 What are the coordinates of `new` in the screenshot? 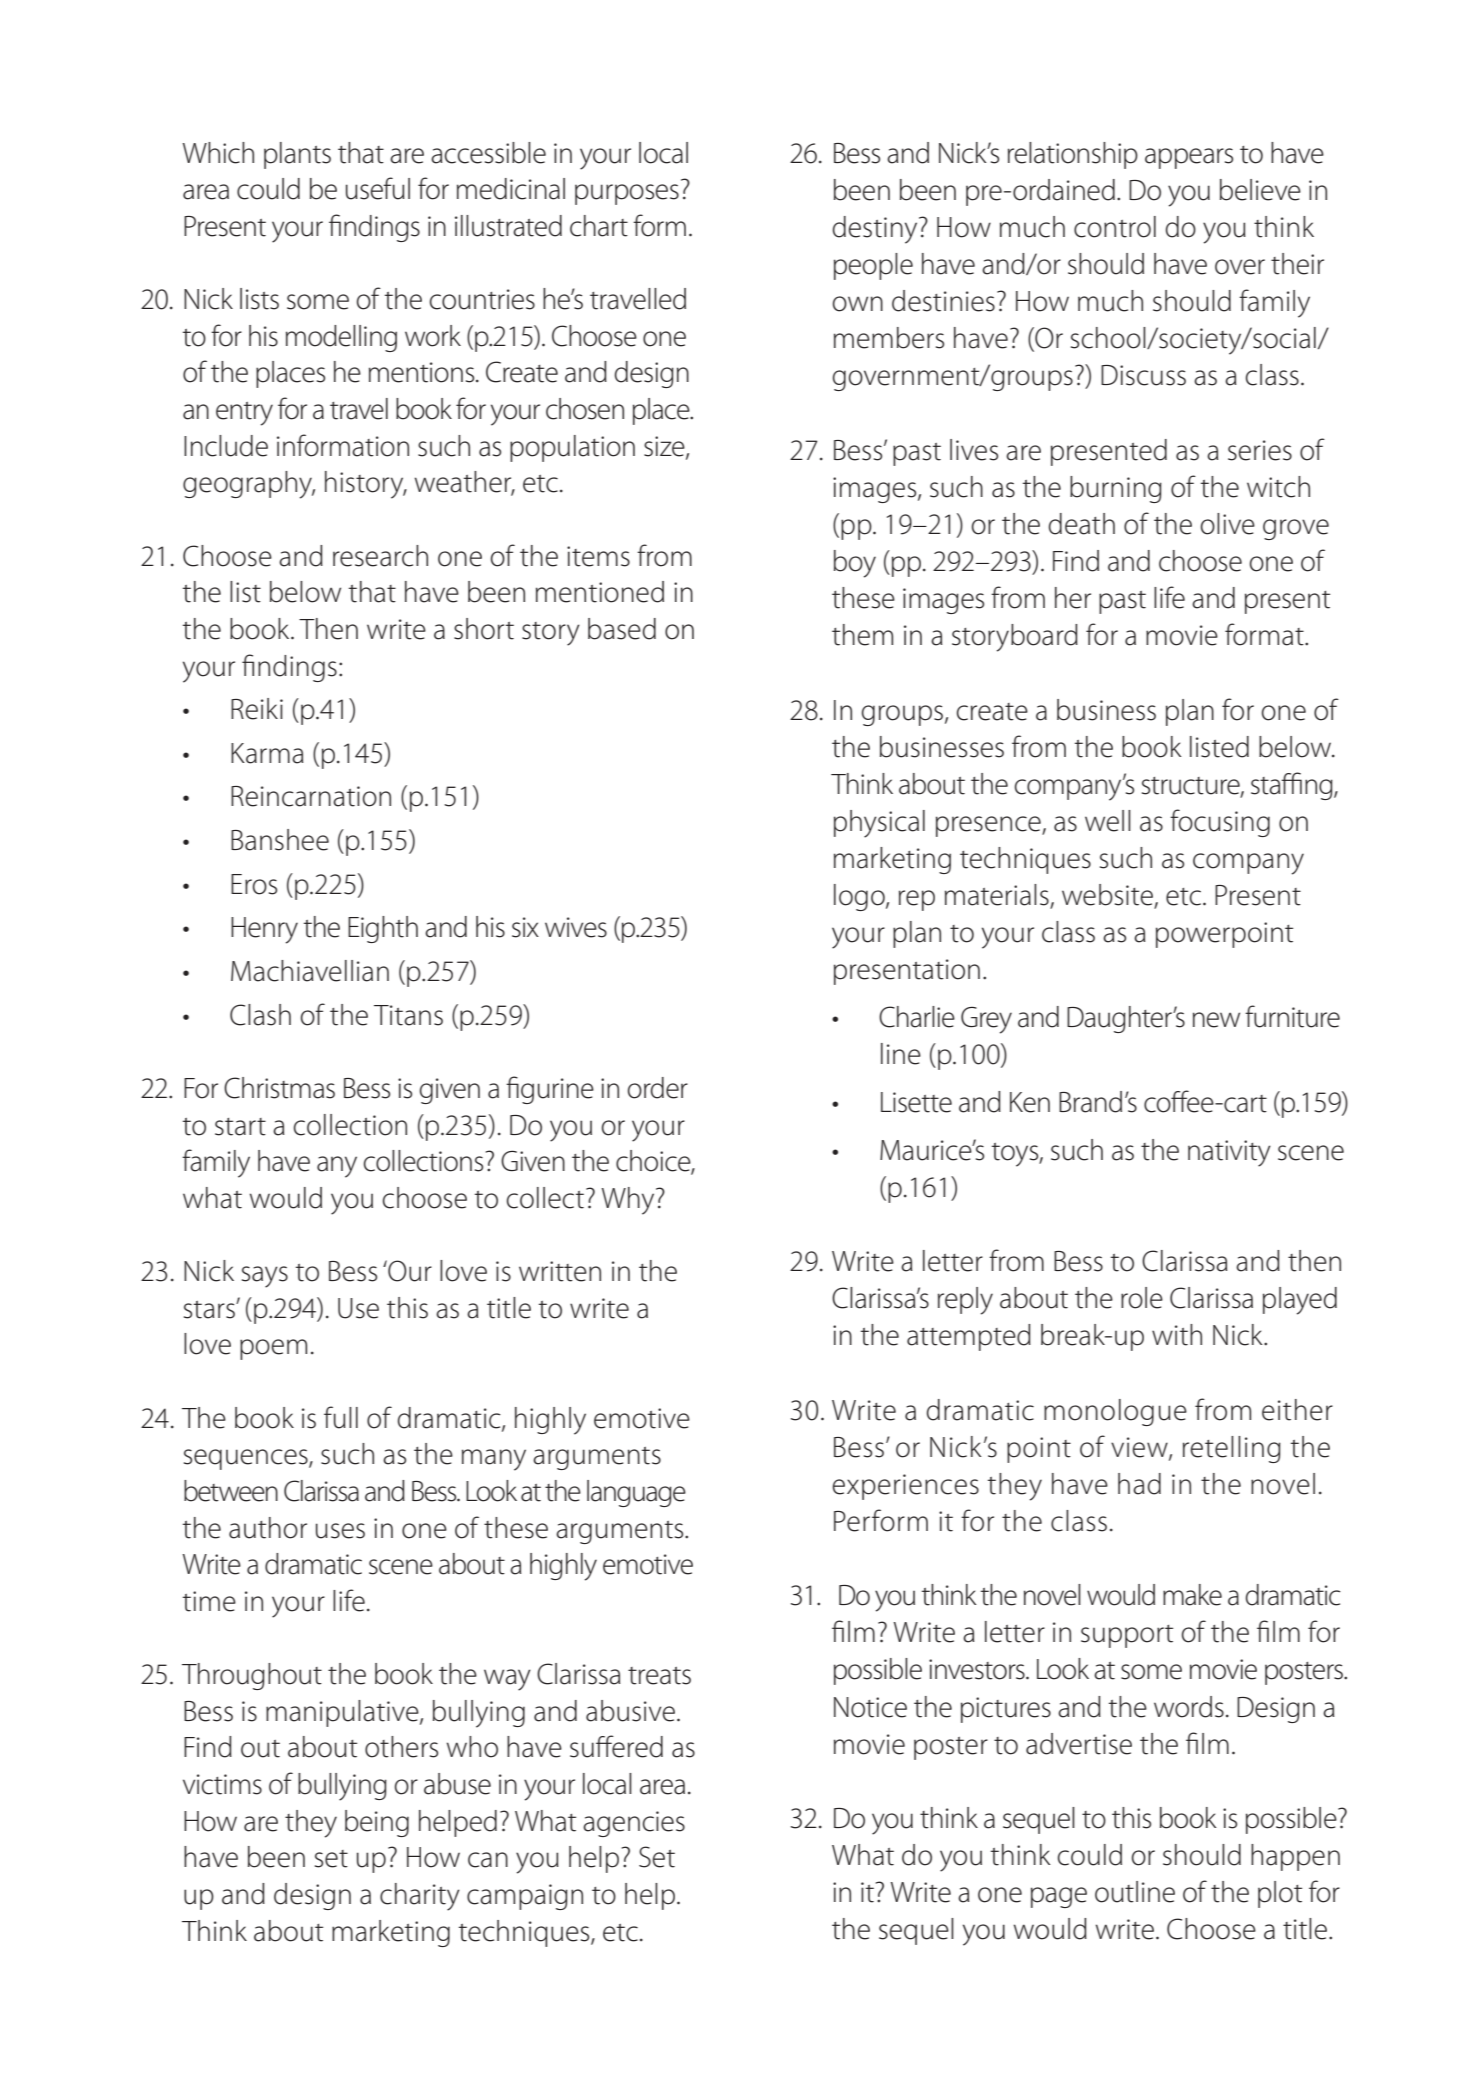 It's located at (1216, 1020).
